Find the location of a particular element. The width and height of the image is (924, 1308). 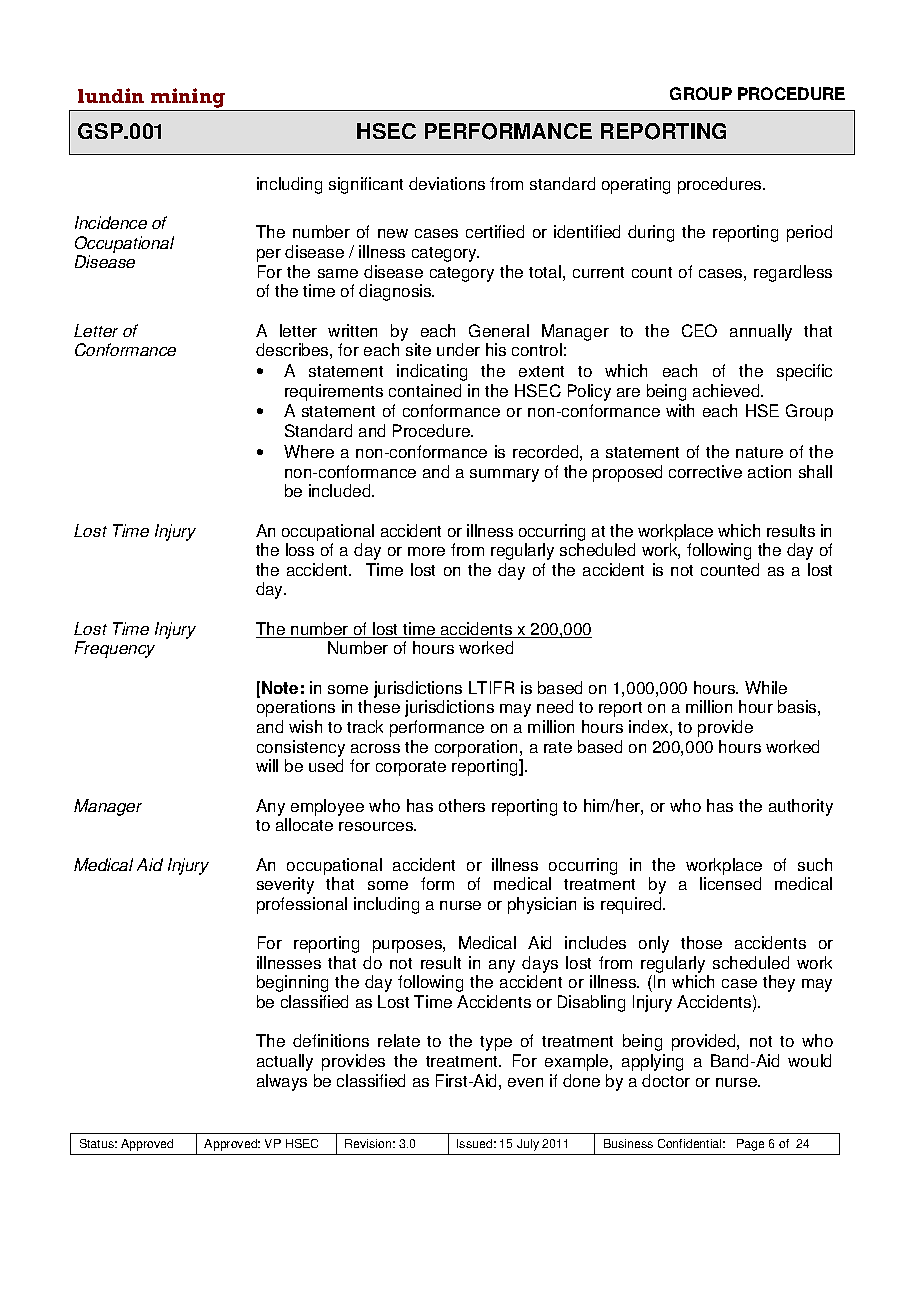

mining is located at coordinates (187, 99).
